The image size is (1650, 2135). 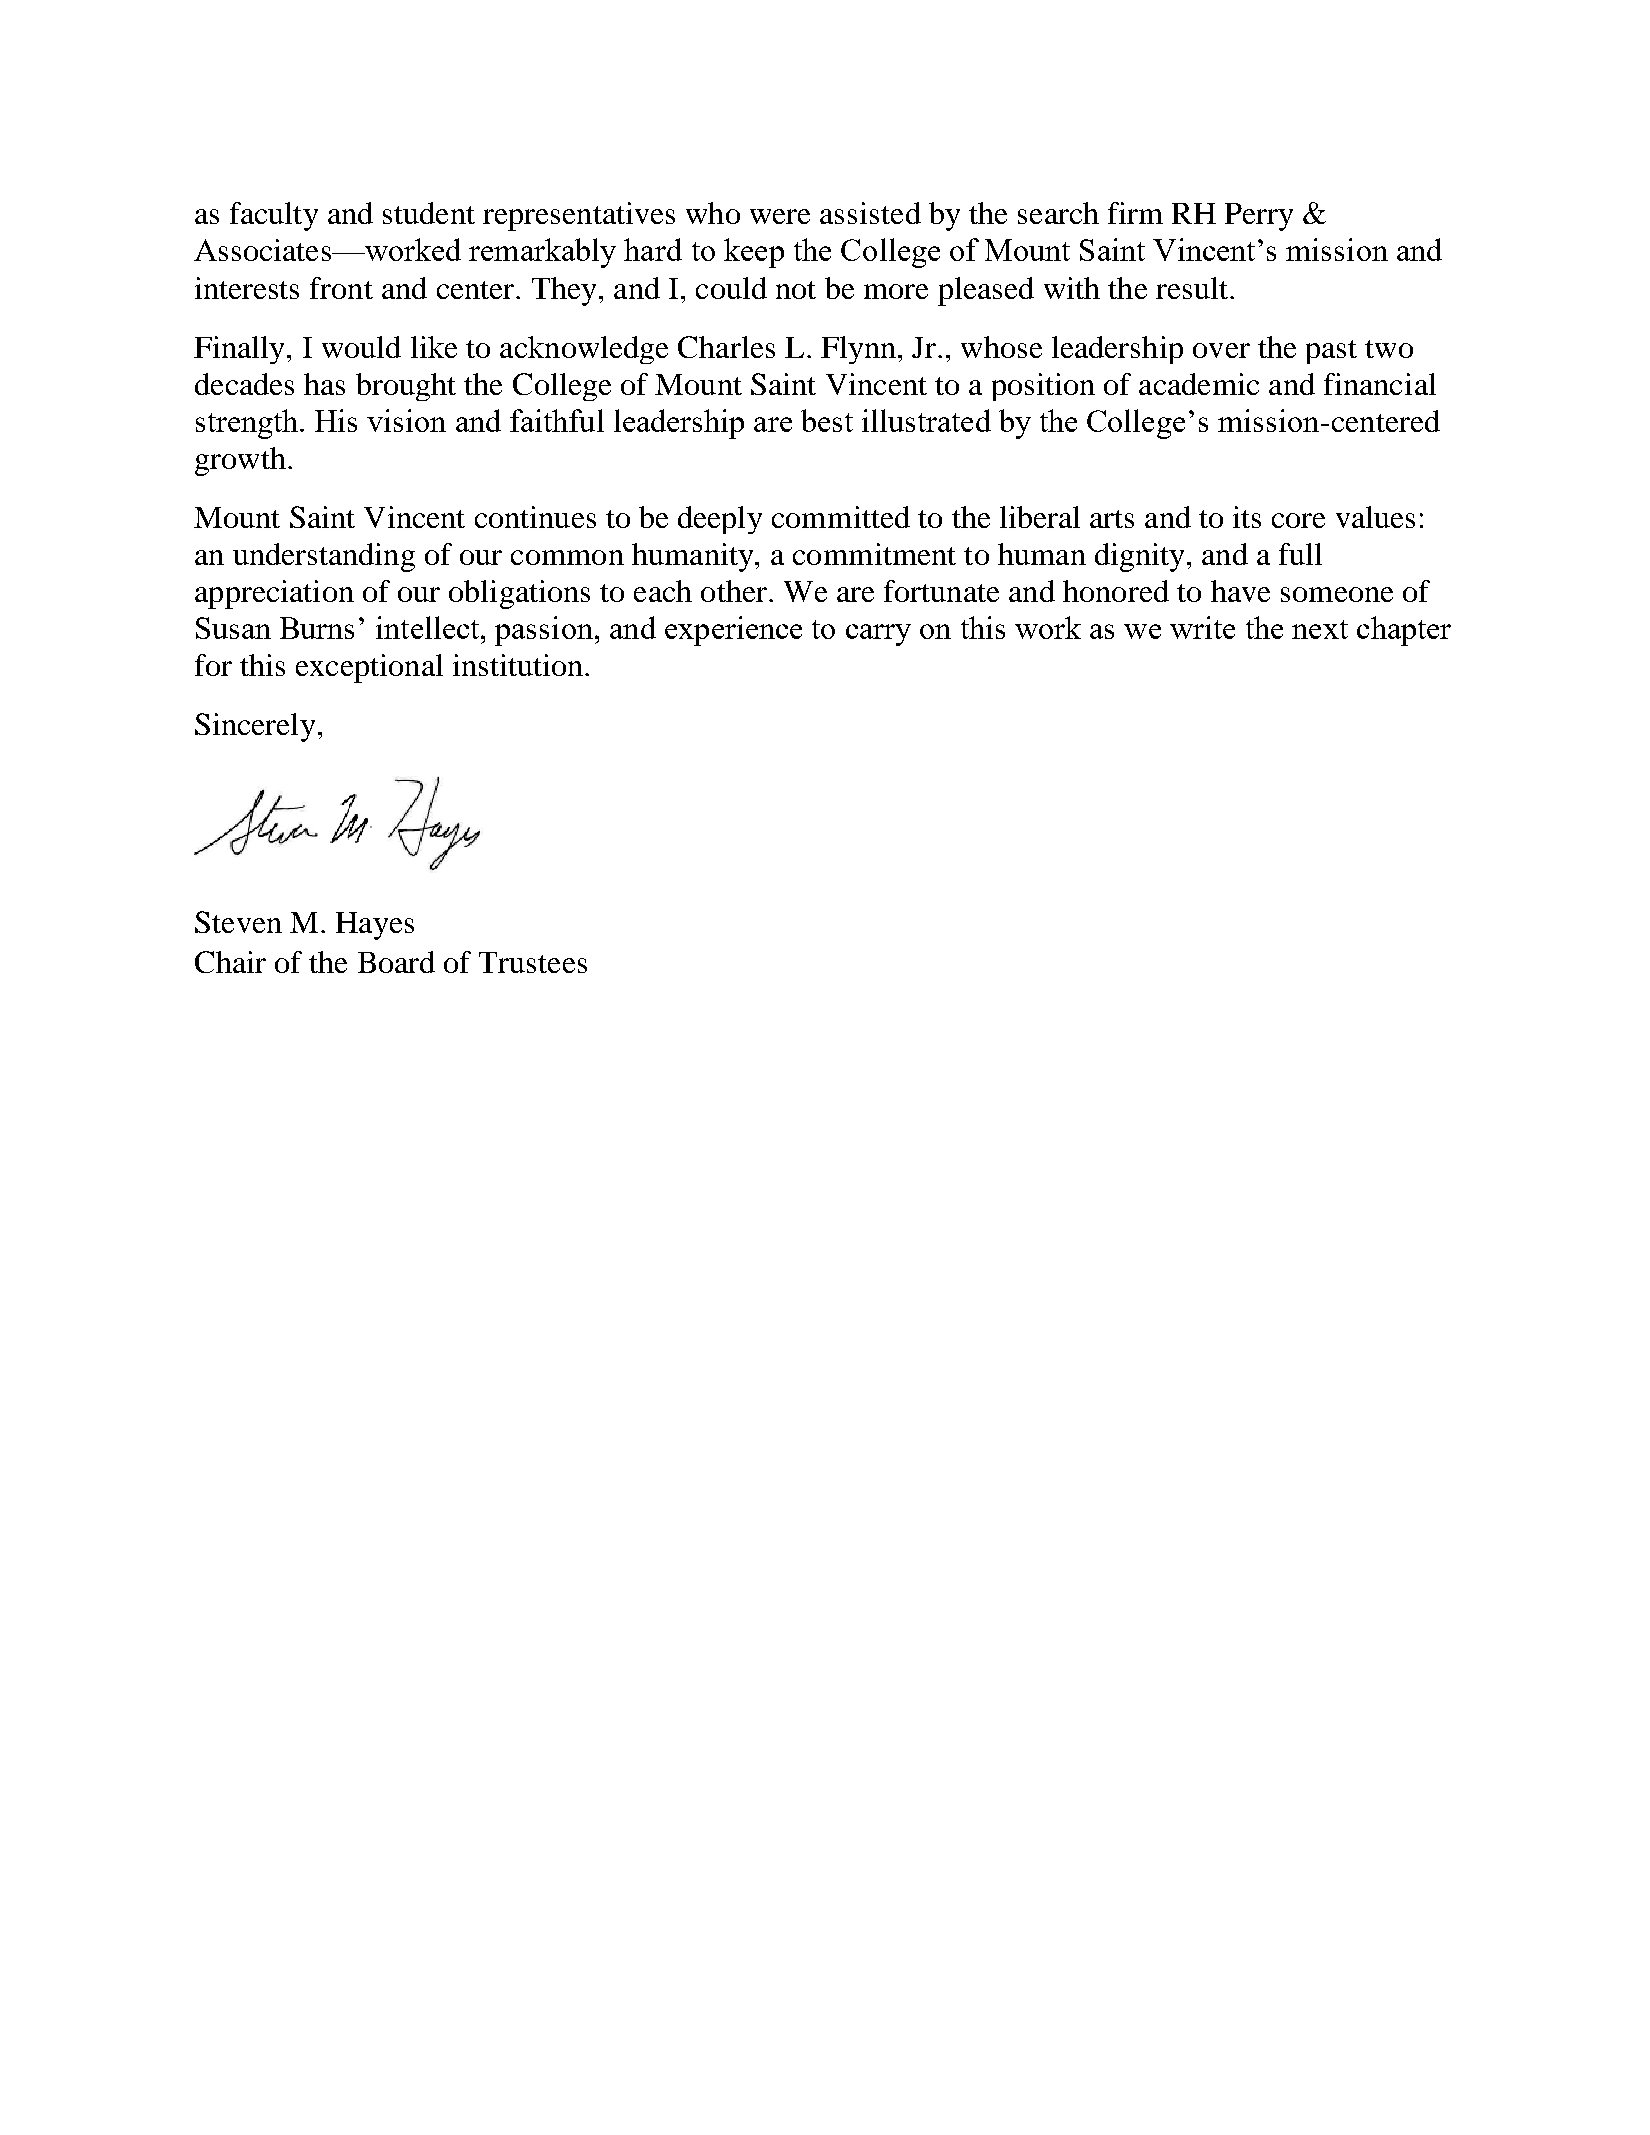 I want to click on carry, so click(x=878, y=635).
